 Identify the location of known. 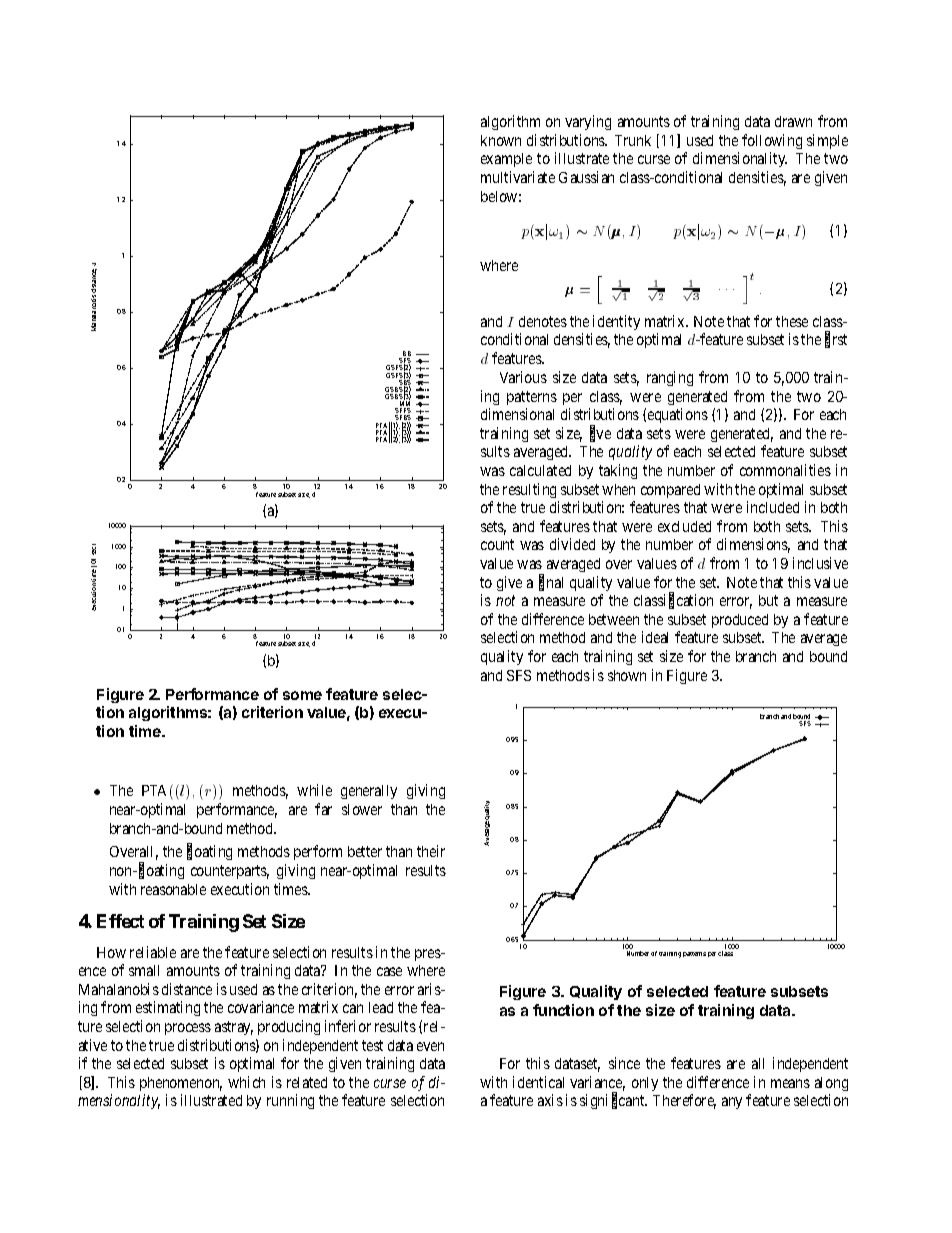
(501, 140).
